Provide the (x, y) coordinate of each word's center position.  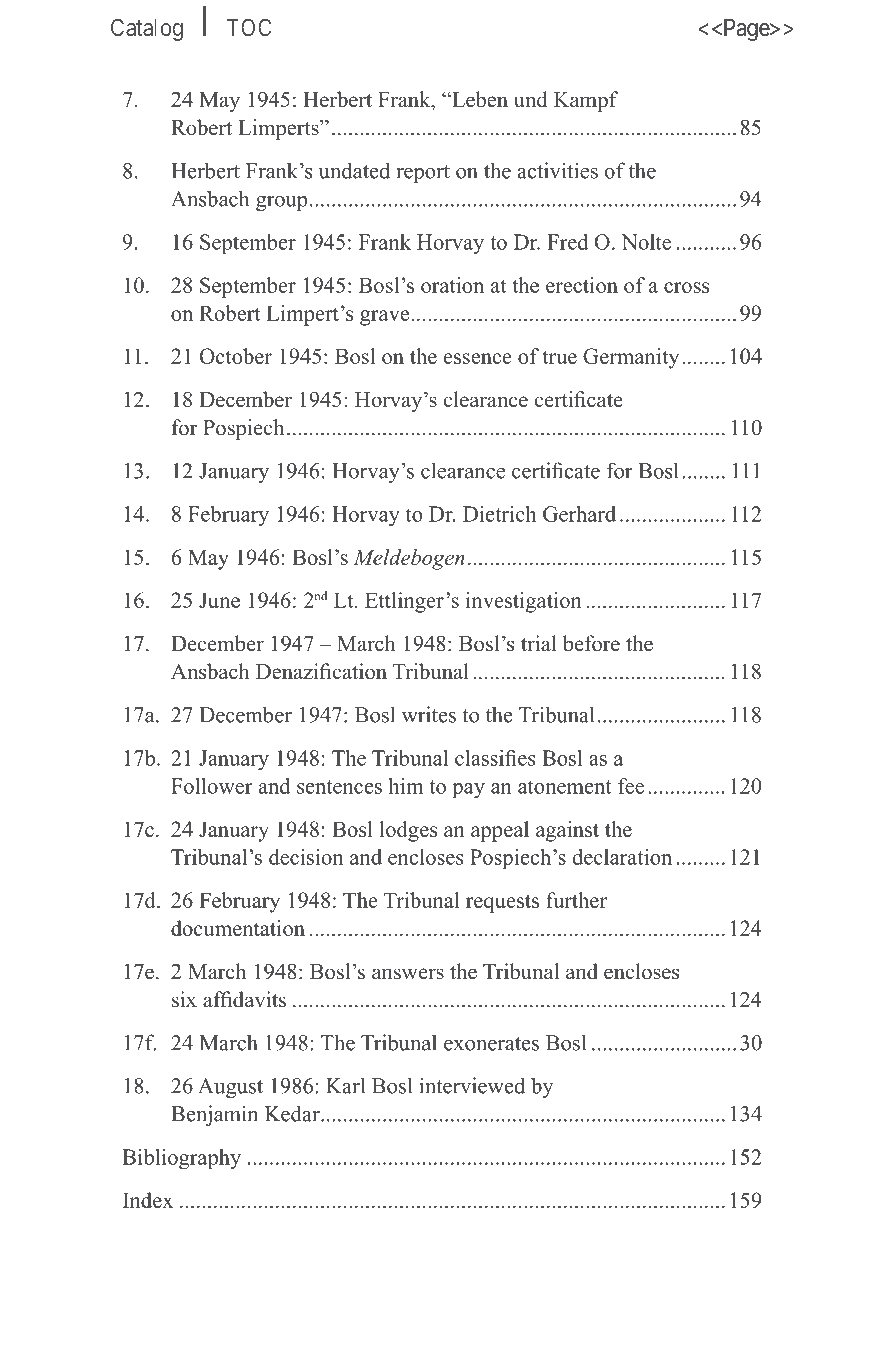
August (230, 1088)
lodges (408, 831)
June (219, 600)
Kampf (586, 101)
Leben (479, 99)
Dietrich (499, 514)
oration (452, 285)
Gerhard (579, 514)
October (236, 356)
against (567, 831)
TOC (249, 27)
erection (582, 285)
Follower (212, 786)
